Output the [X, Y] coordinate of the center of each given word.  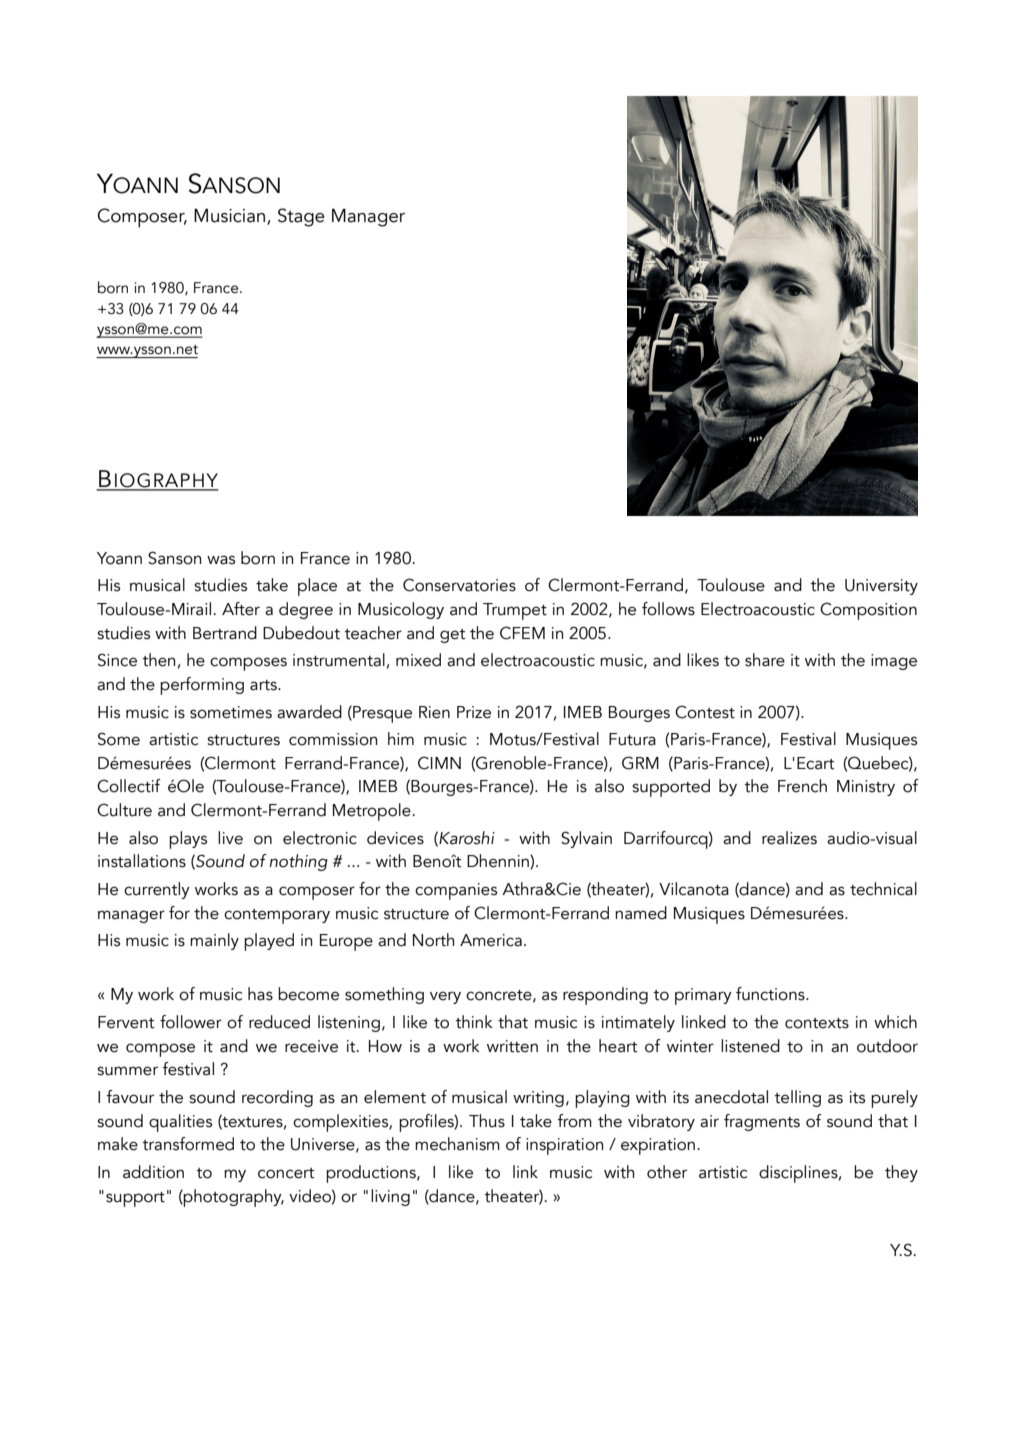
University [881, 587]
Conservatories [459, 585]
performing [202, 686]
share [765, 660]
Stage [301, 217]
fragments [762, 1122]
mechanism [457, 1144]
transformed [188, 1144]
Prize [474, 712]
